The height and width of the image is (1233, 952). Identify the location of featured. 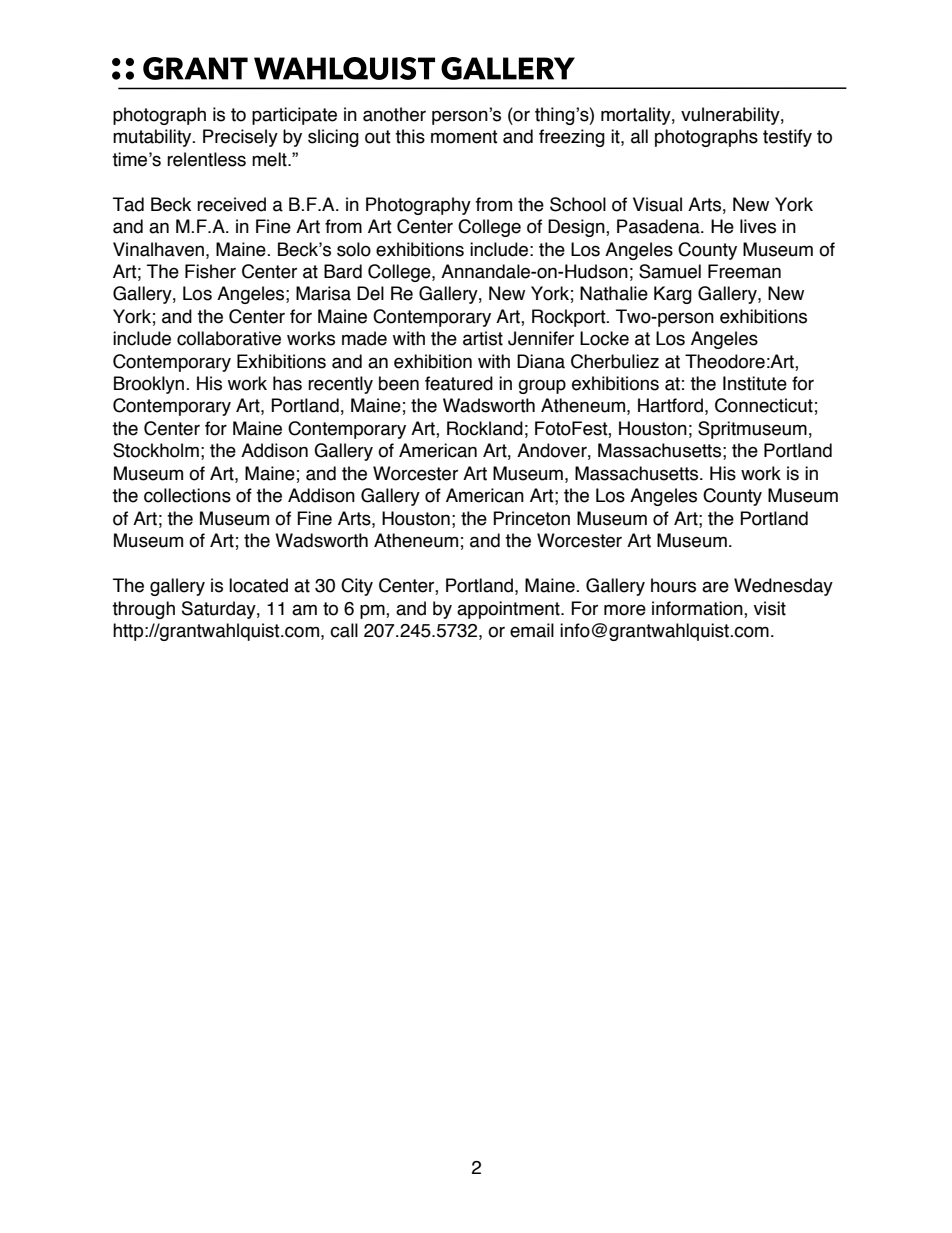
(459, 383).
